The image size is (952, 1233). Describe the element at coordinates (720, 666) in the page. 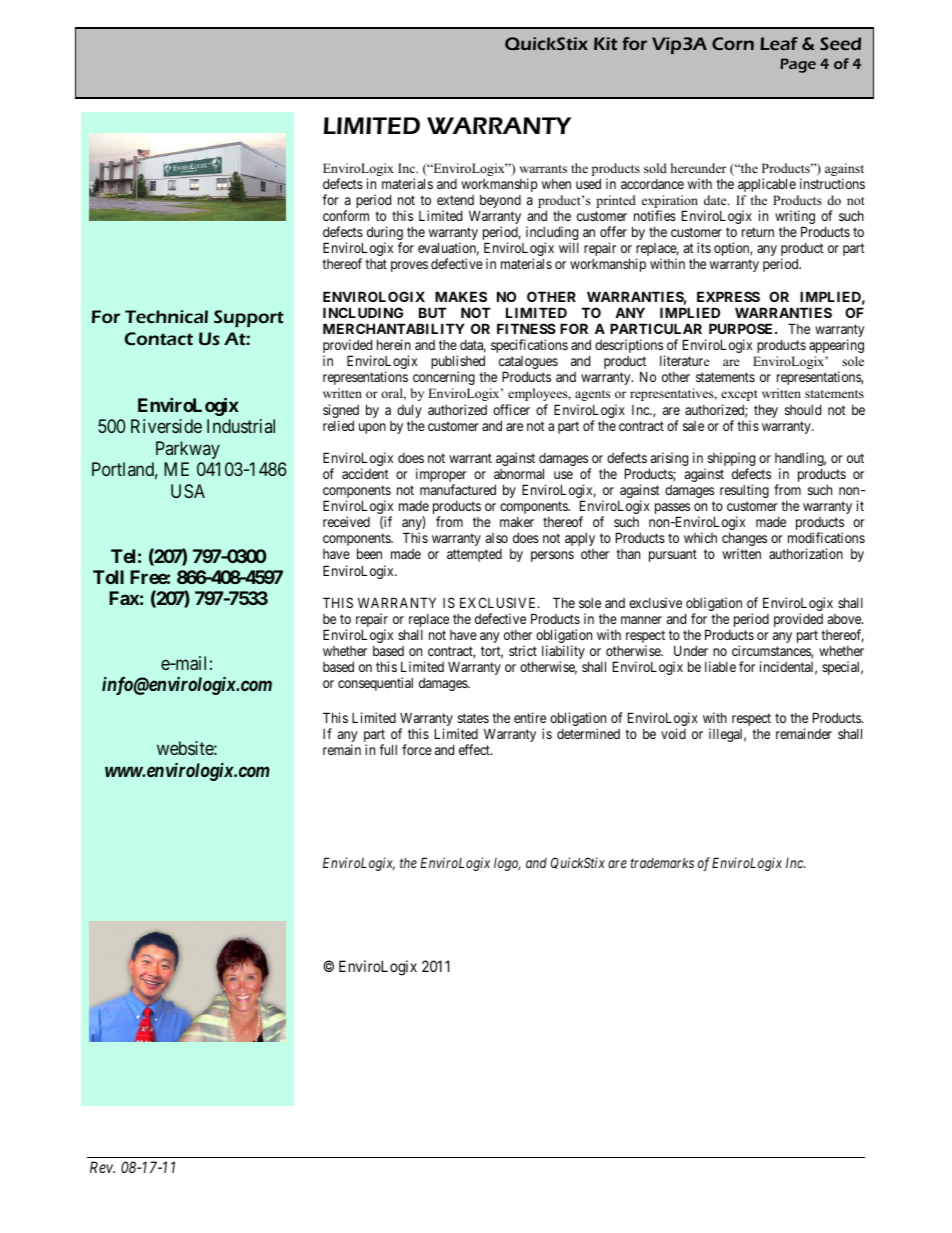

I see `liable` at that location.
